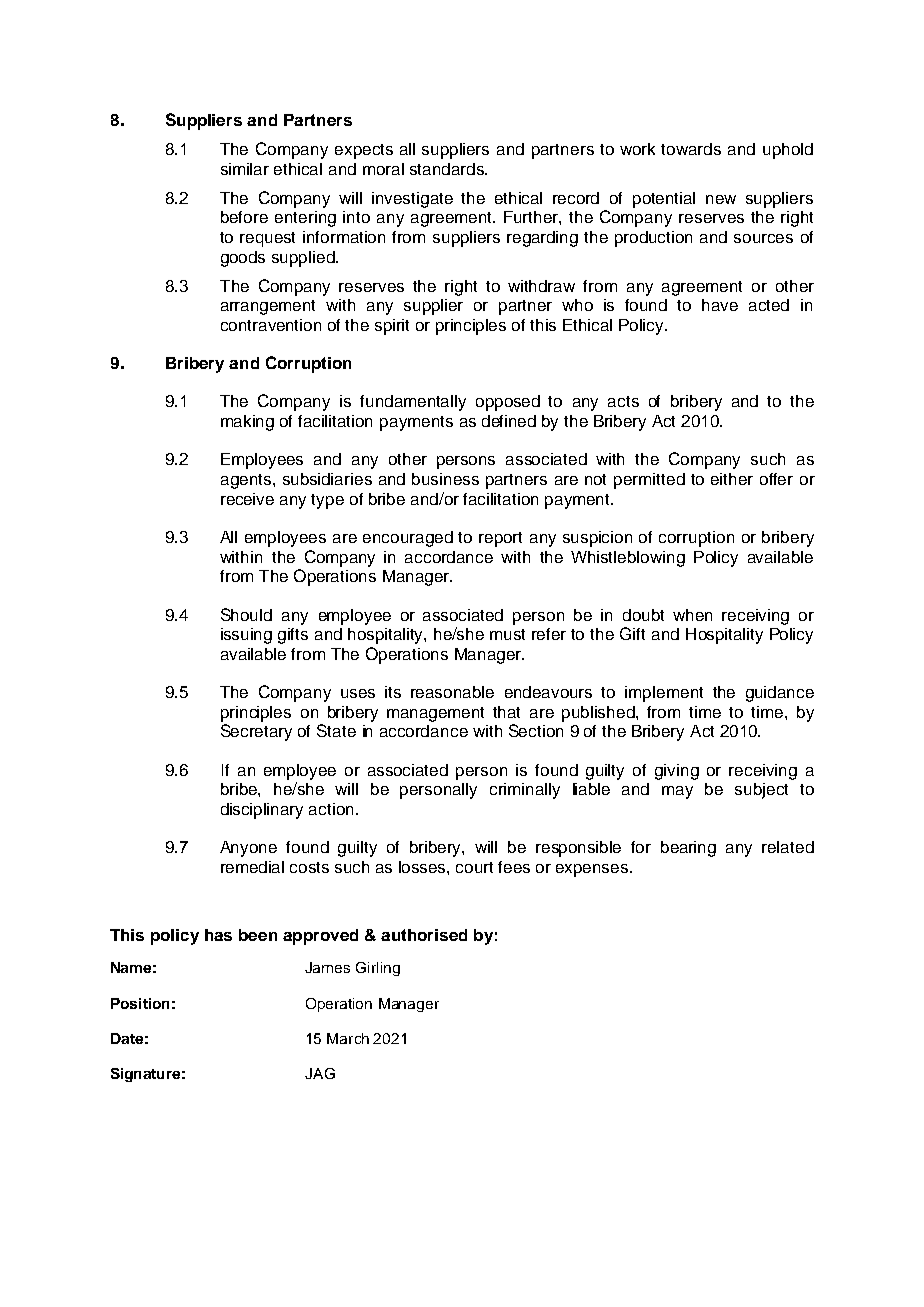  Describe the element at coordinates (246, 614) in the screenshot. I see `Should` at that location.
